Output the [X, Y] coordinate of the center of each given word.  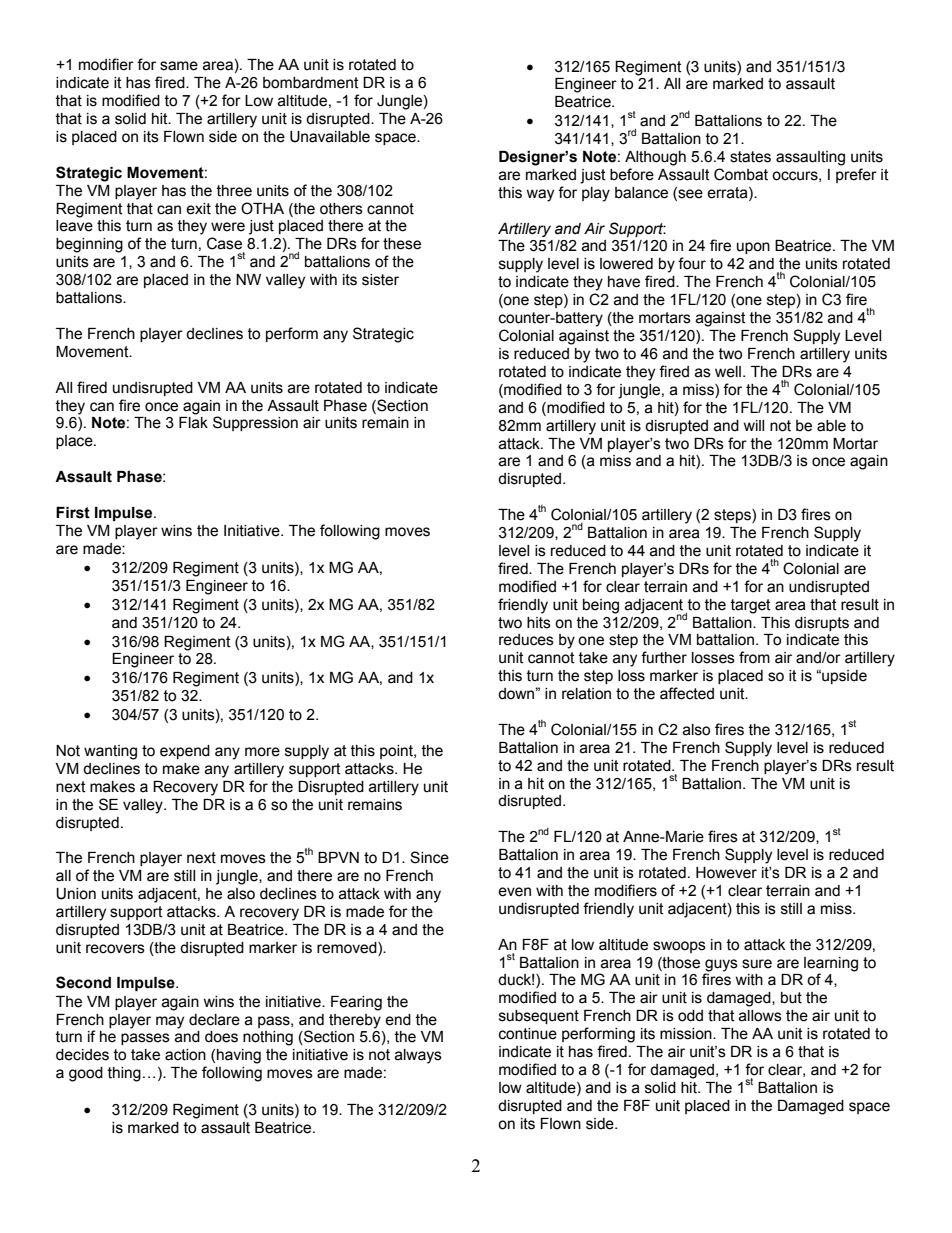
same [179, 66]
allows [760, 1016]
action [185, 1055]
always [418, 1056]
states [750, 157]
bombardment [311, 83]
